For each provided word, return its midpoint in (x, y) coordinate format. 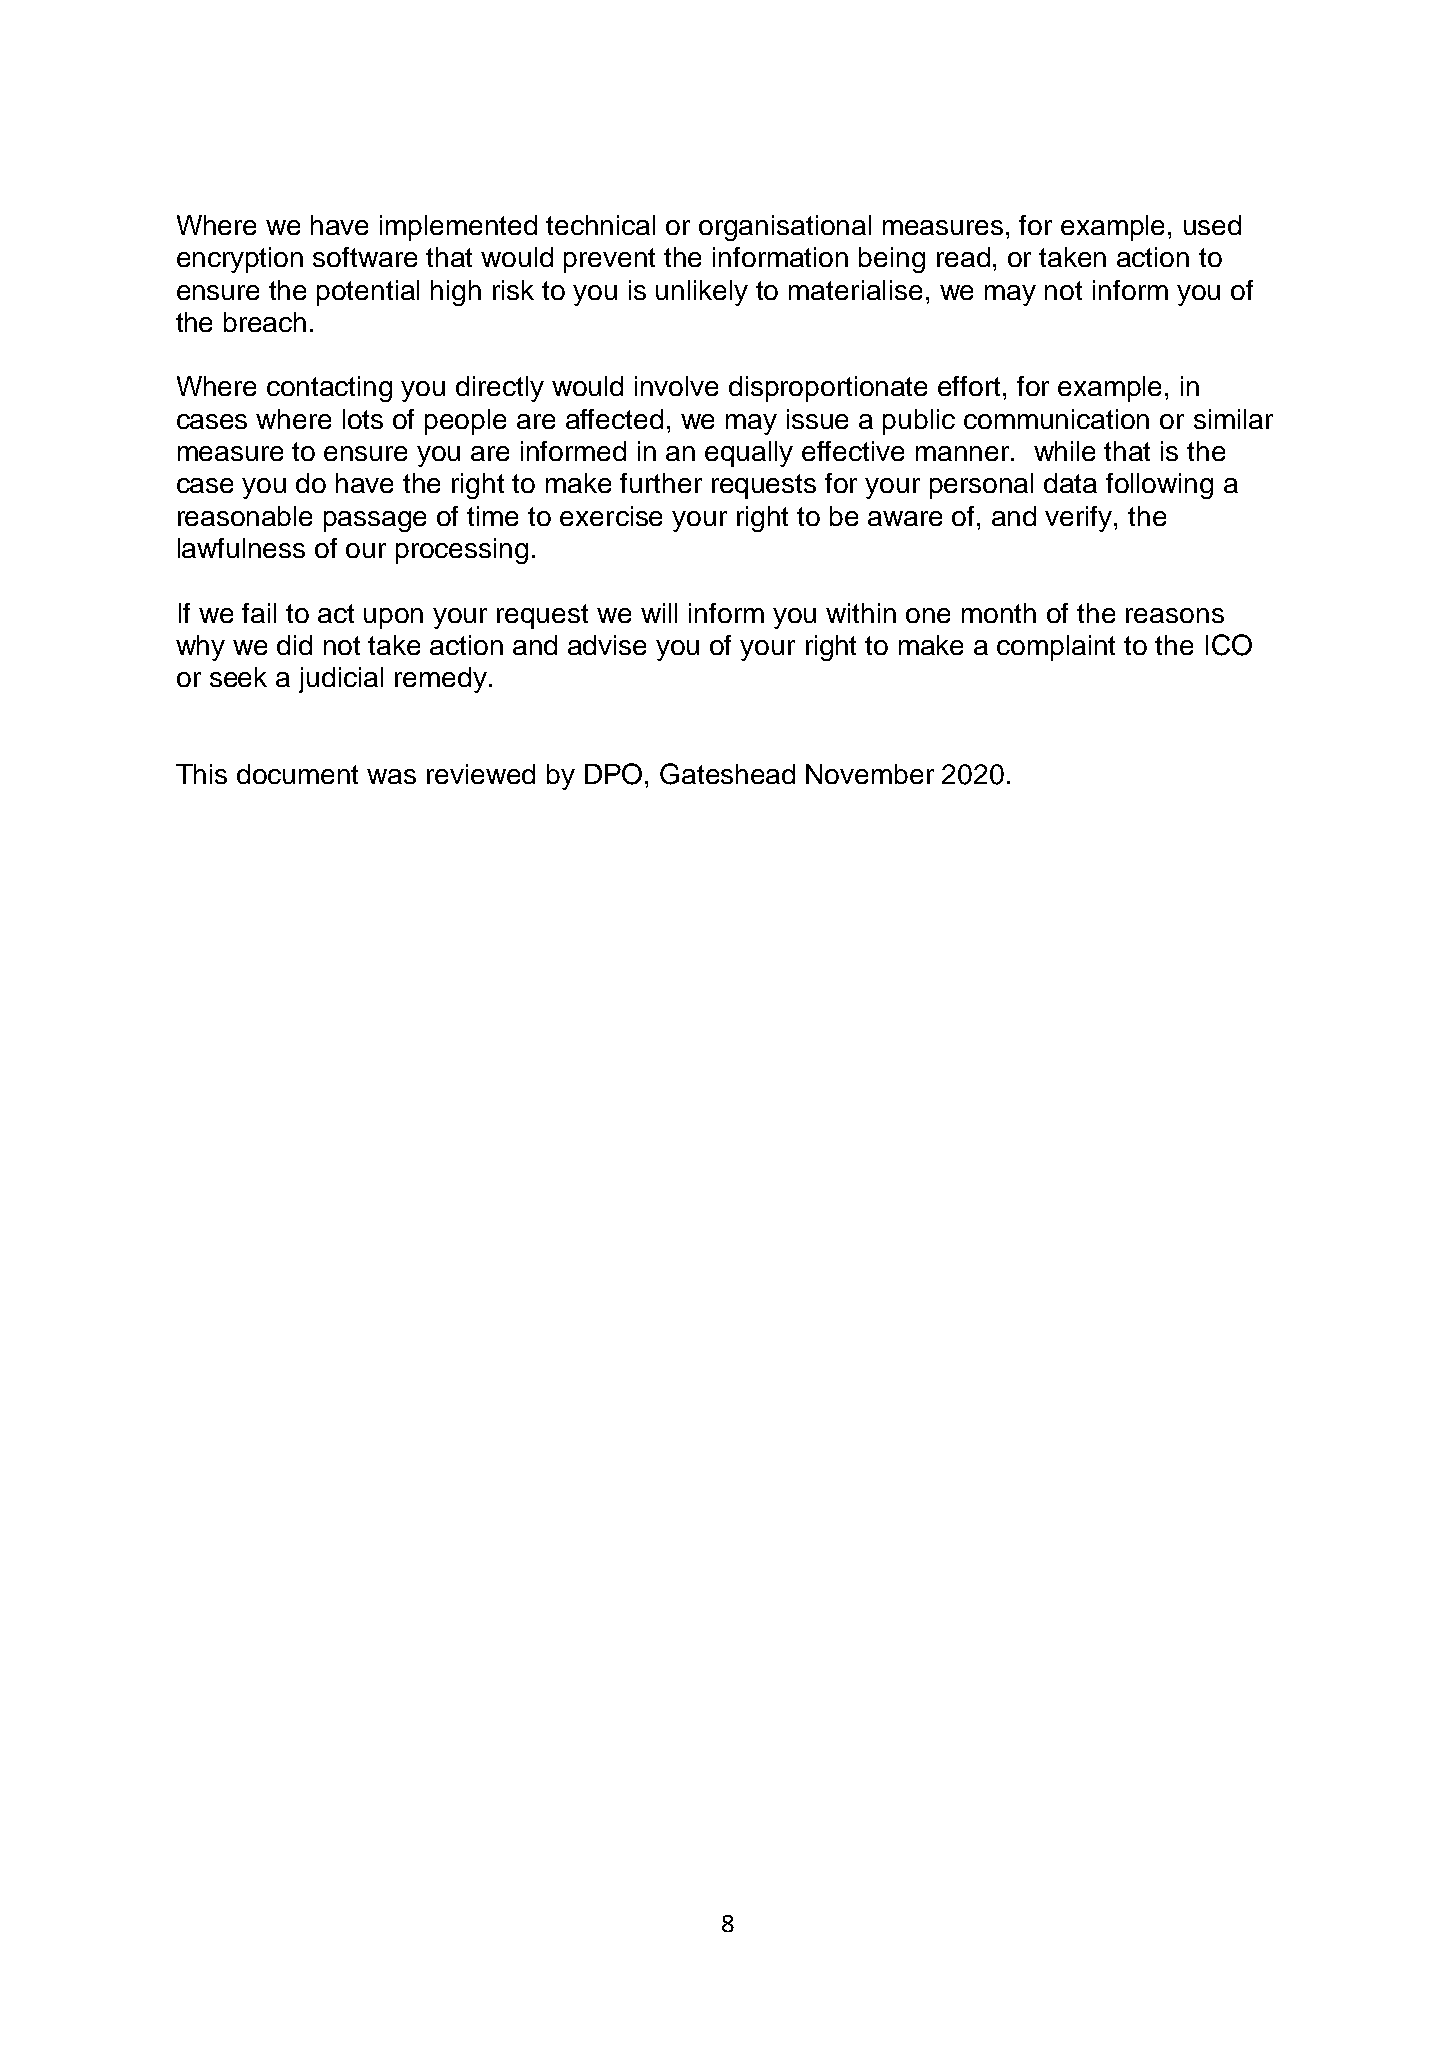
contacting (329, 389)
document (297, 774)
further (661, 483)
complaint (1056, 648)
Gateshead (727, 774)
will (659, 613)
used (1212, 225)
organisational (785, 228)
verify (1080, 519)
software (365, 257)
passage (375, 521)
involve (676, 386)
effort (971, 386)
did (294, 645)
